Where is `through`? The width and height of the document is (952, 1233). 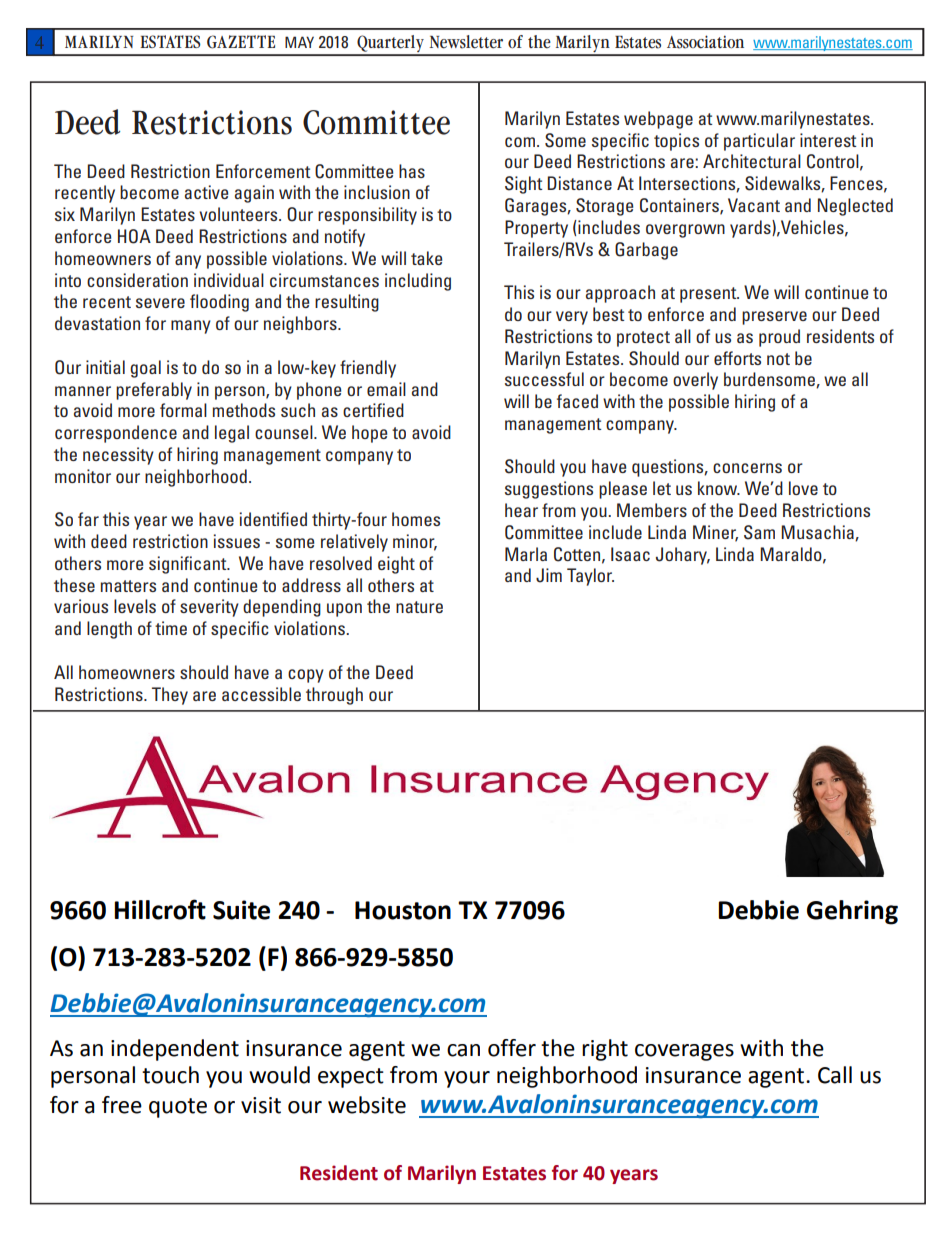 through is located at coordinates (334, 696).
